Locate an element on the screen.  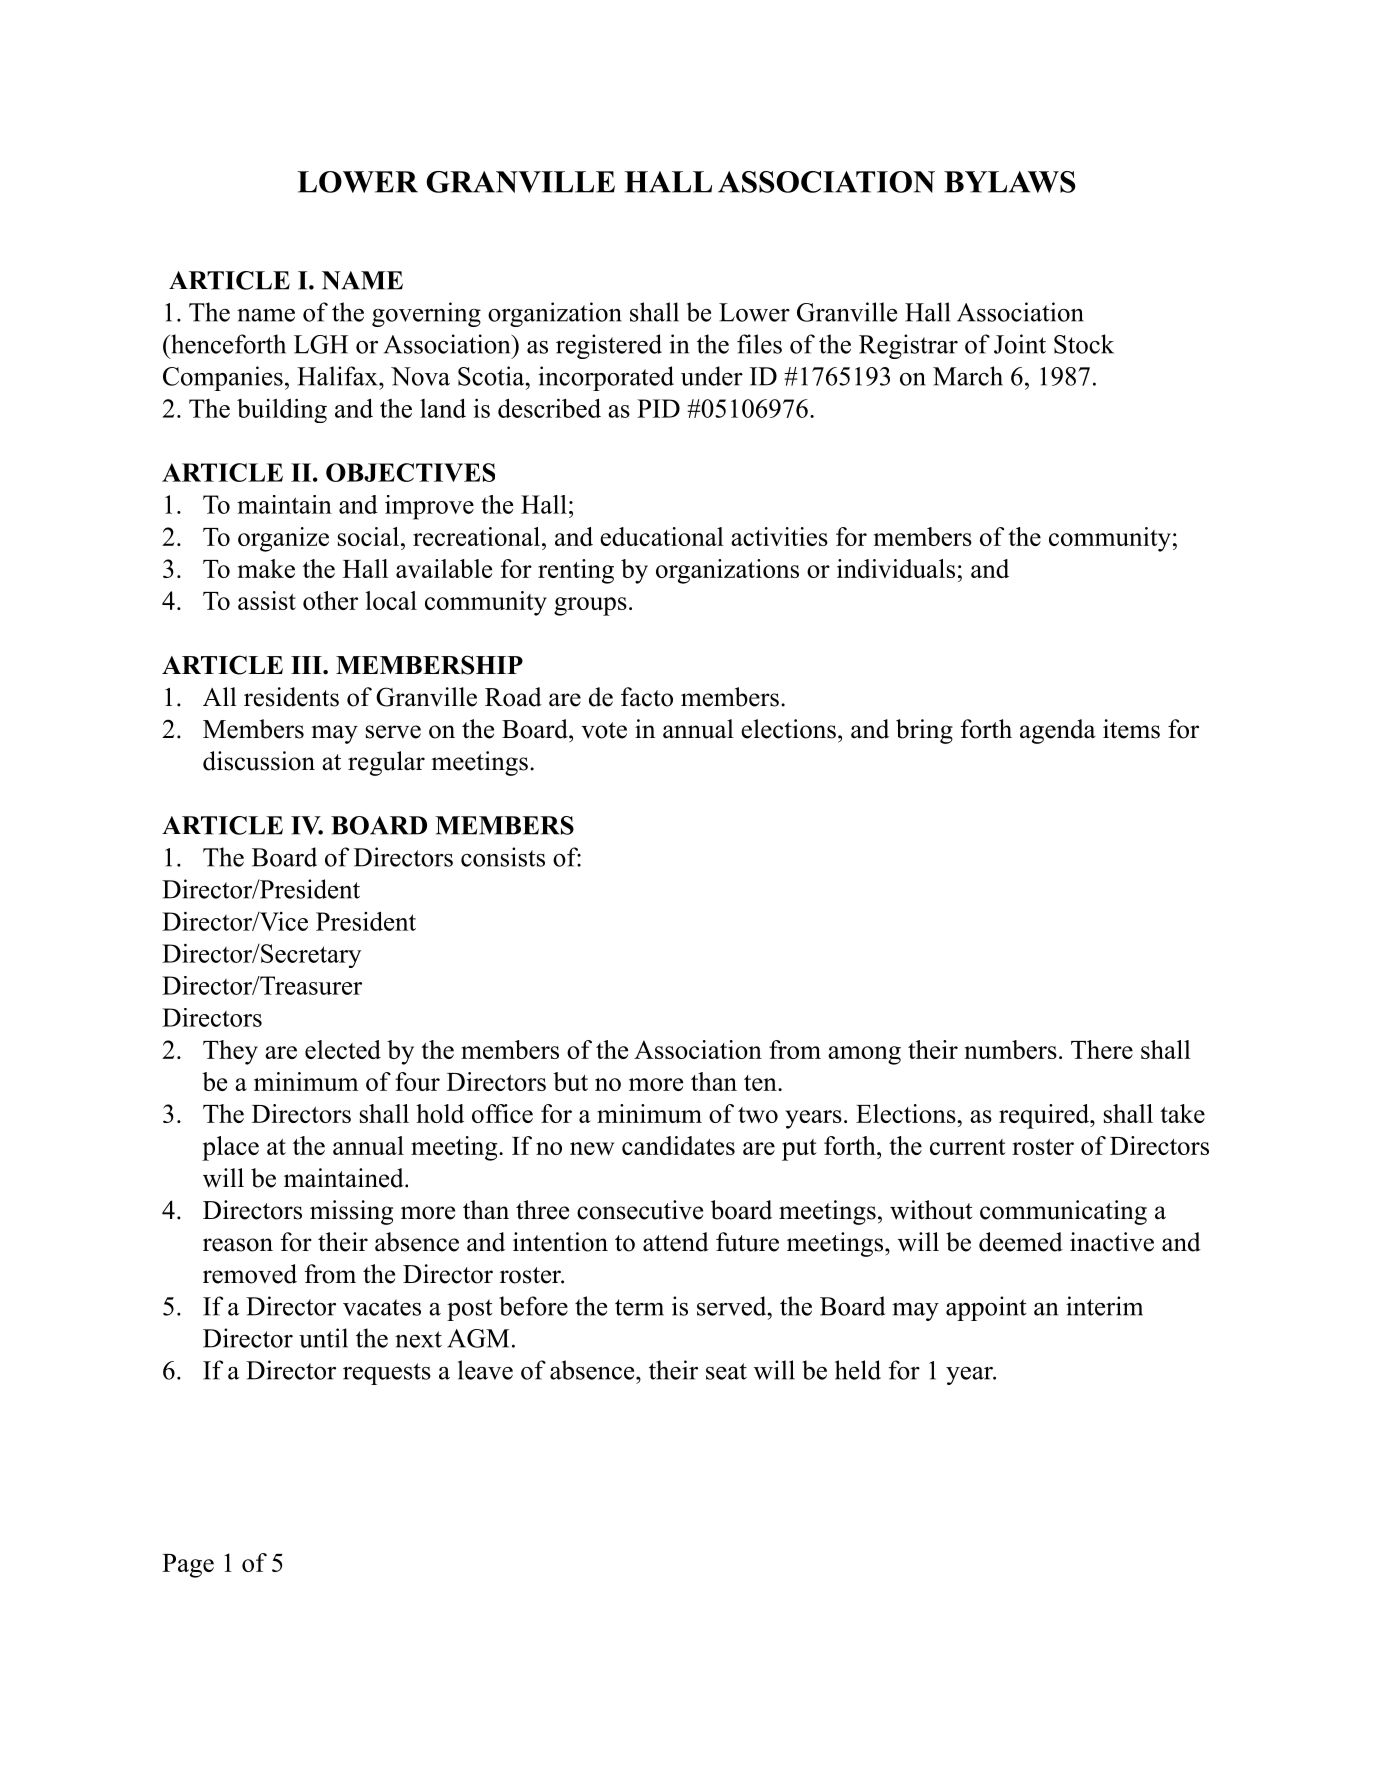
discussion is located at coordinates (259, 761).
